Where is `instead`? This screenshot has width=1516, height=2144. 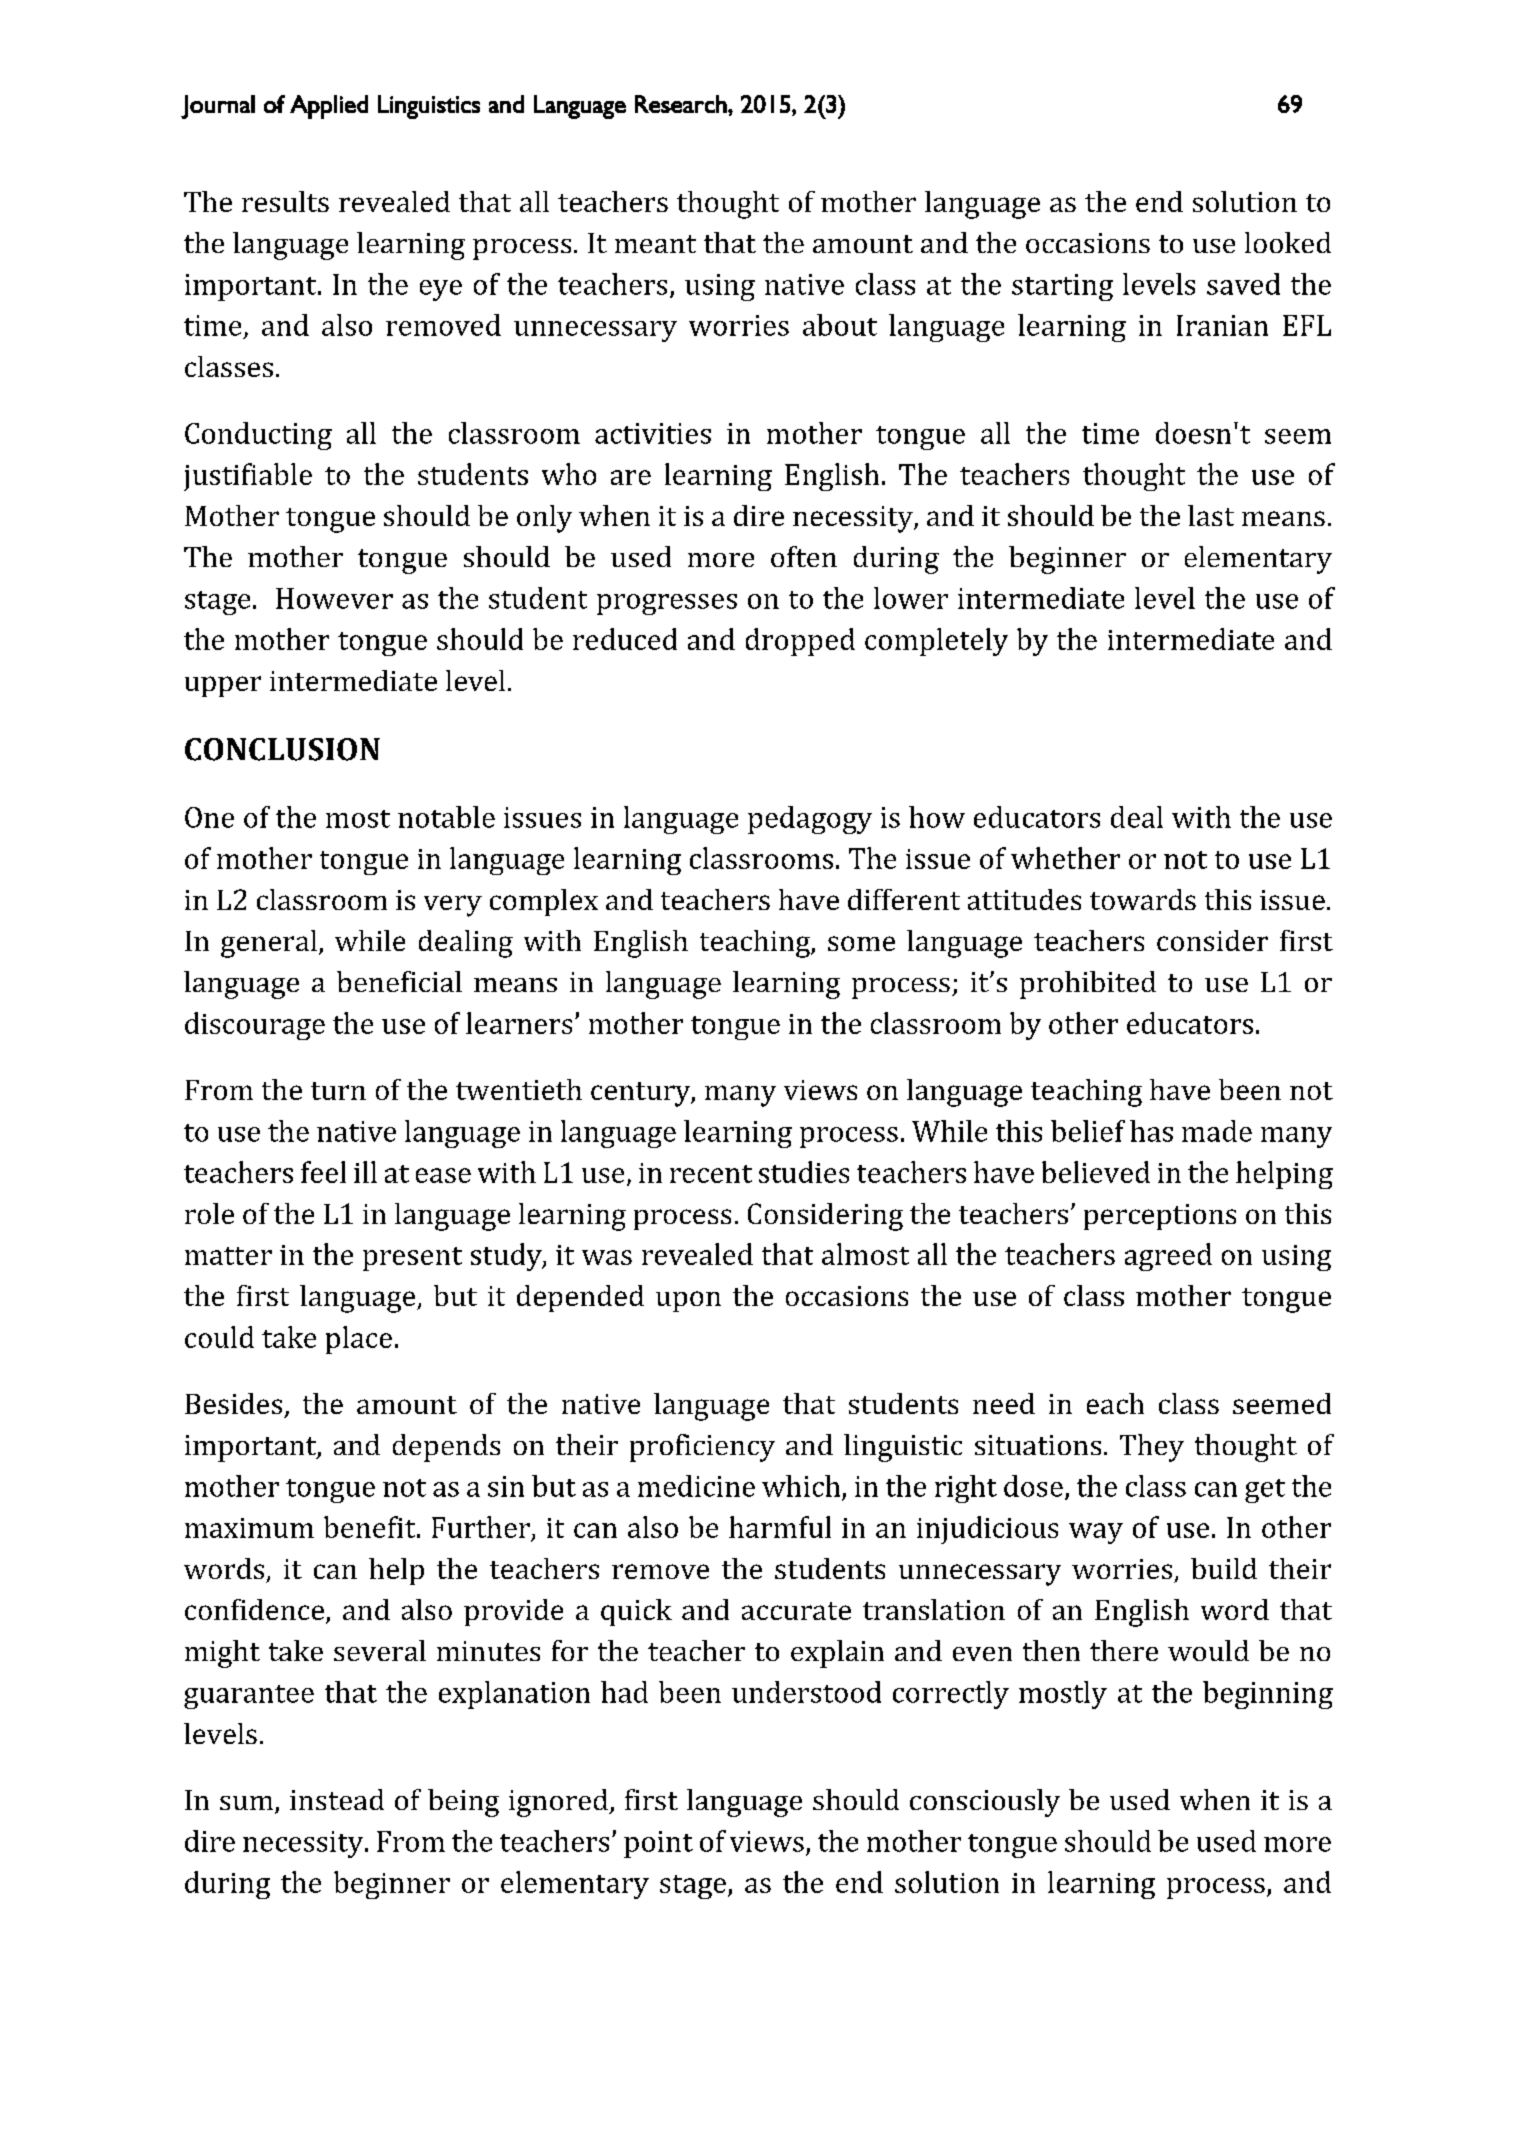
instead is located at coordinates (337, 1799).
